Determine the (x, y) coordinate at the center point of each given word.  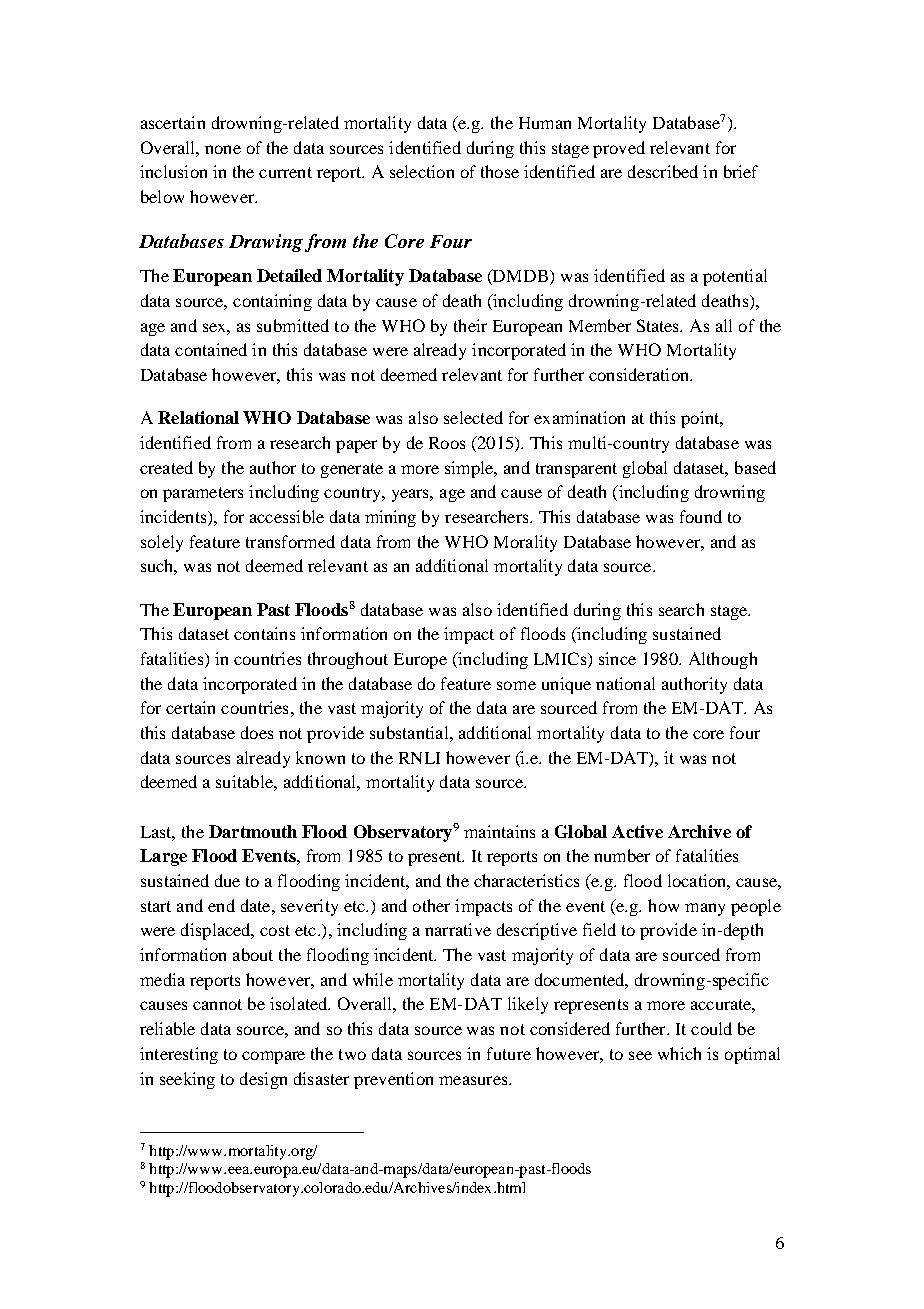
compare (273, 1057)
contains (264, 633)
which (679, 1053)
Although (723, 660)
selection (422, 171)
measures (474, 1080)
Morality (525, 543)
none (223, 149)
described (663, 171)
